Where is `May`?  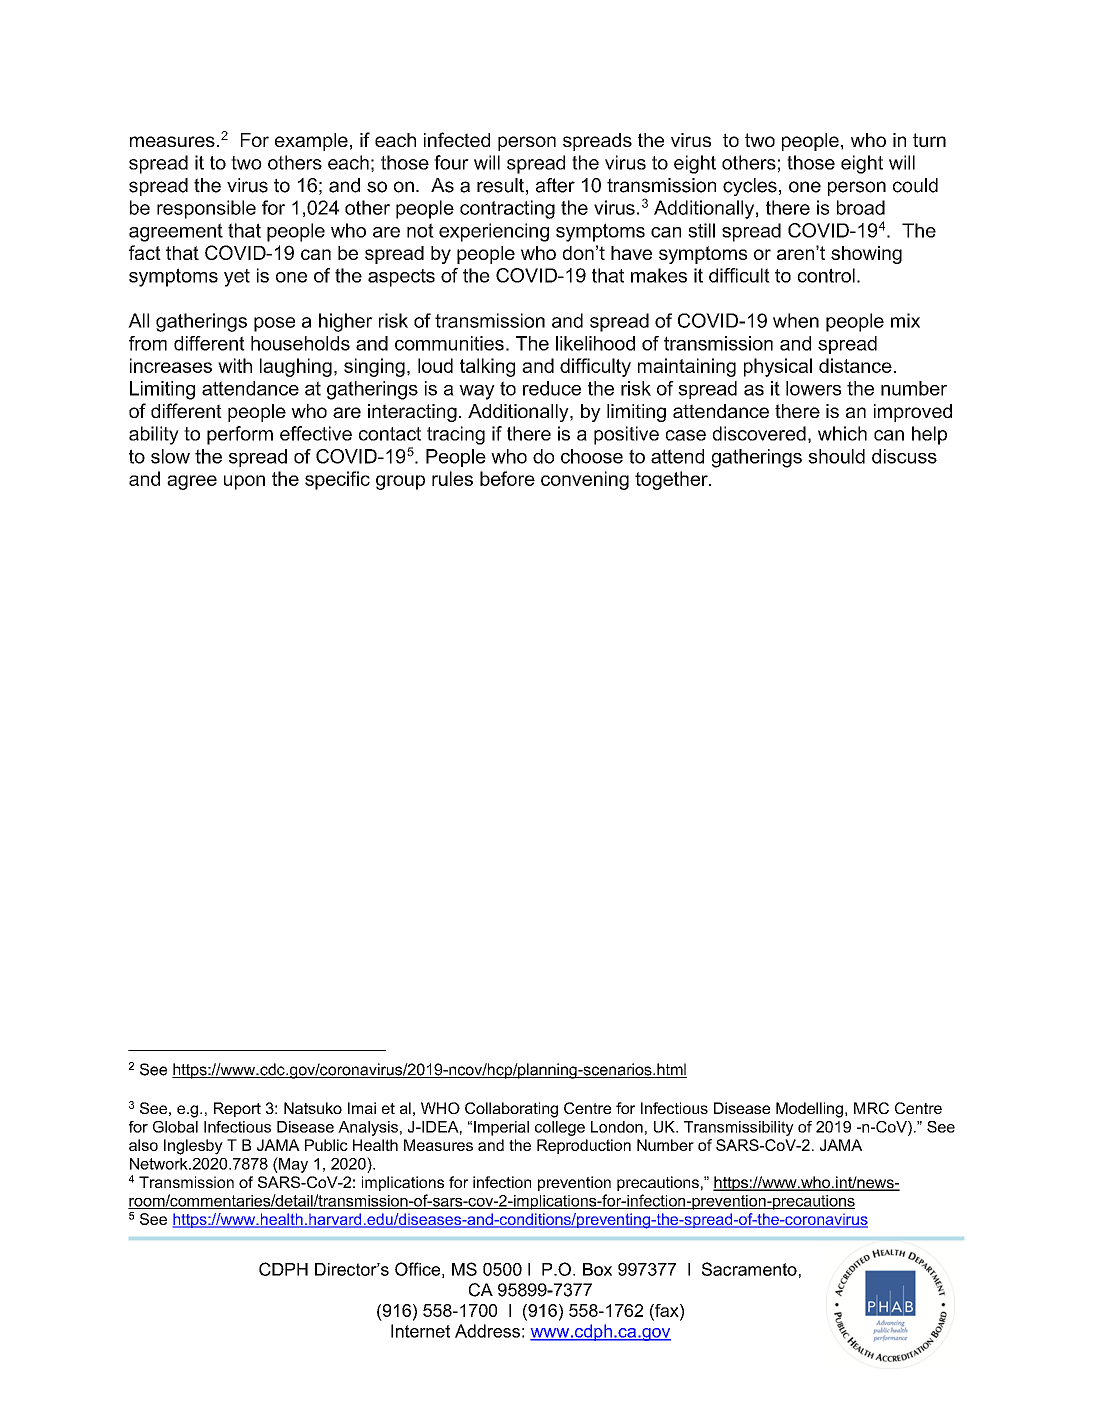
May is located at coordinates (292, 1165).
